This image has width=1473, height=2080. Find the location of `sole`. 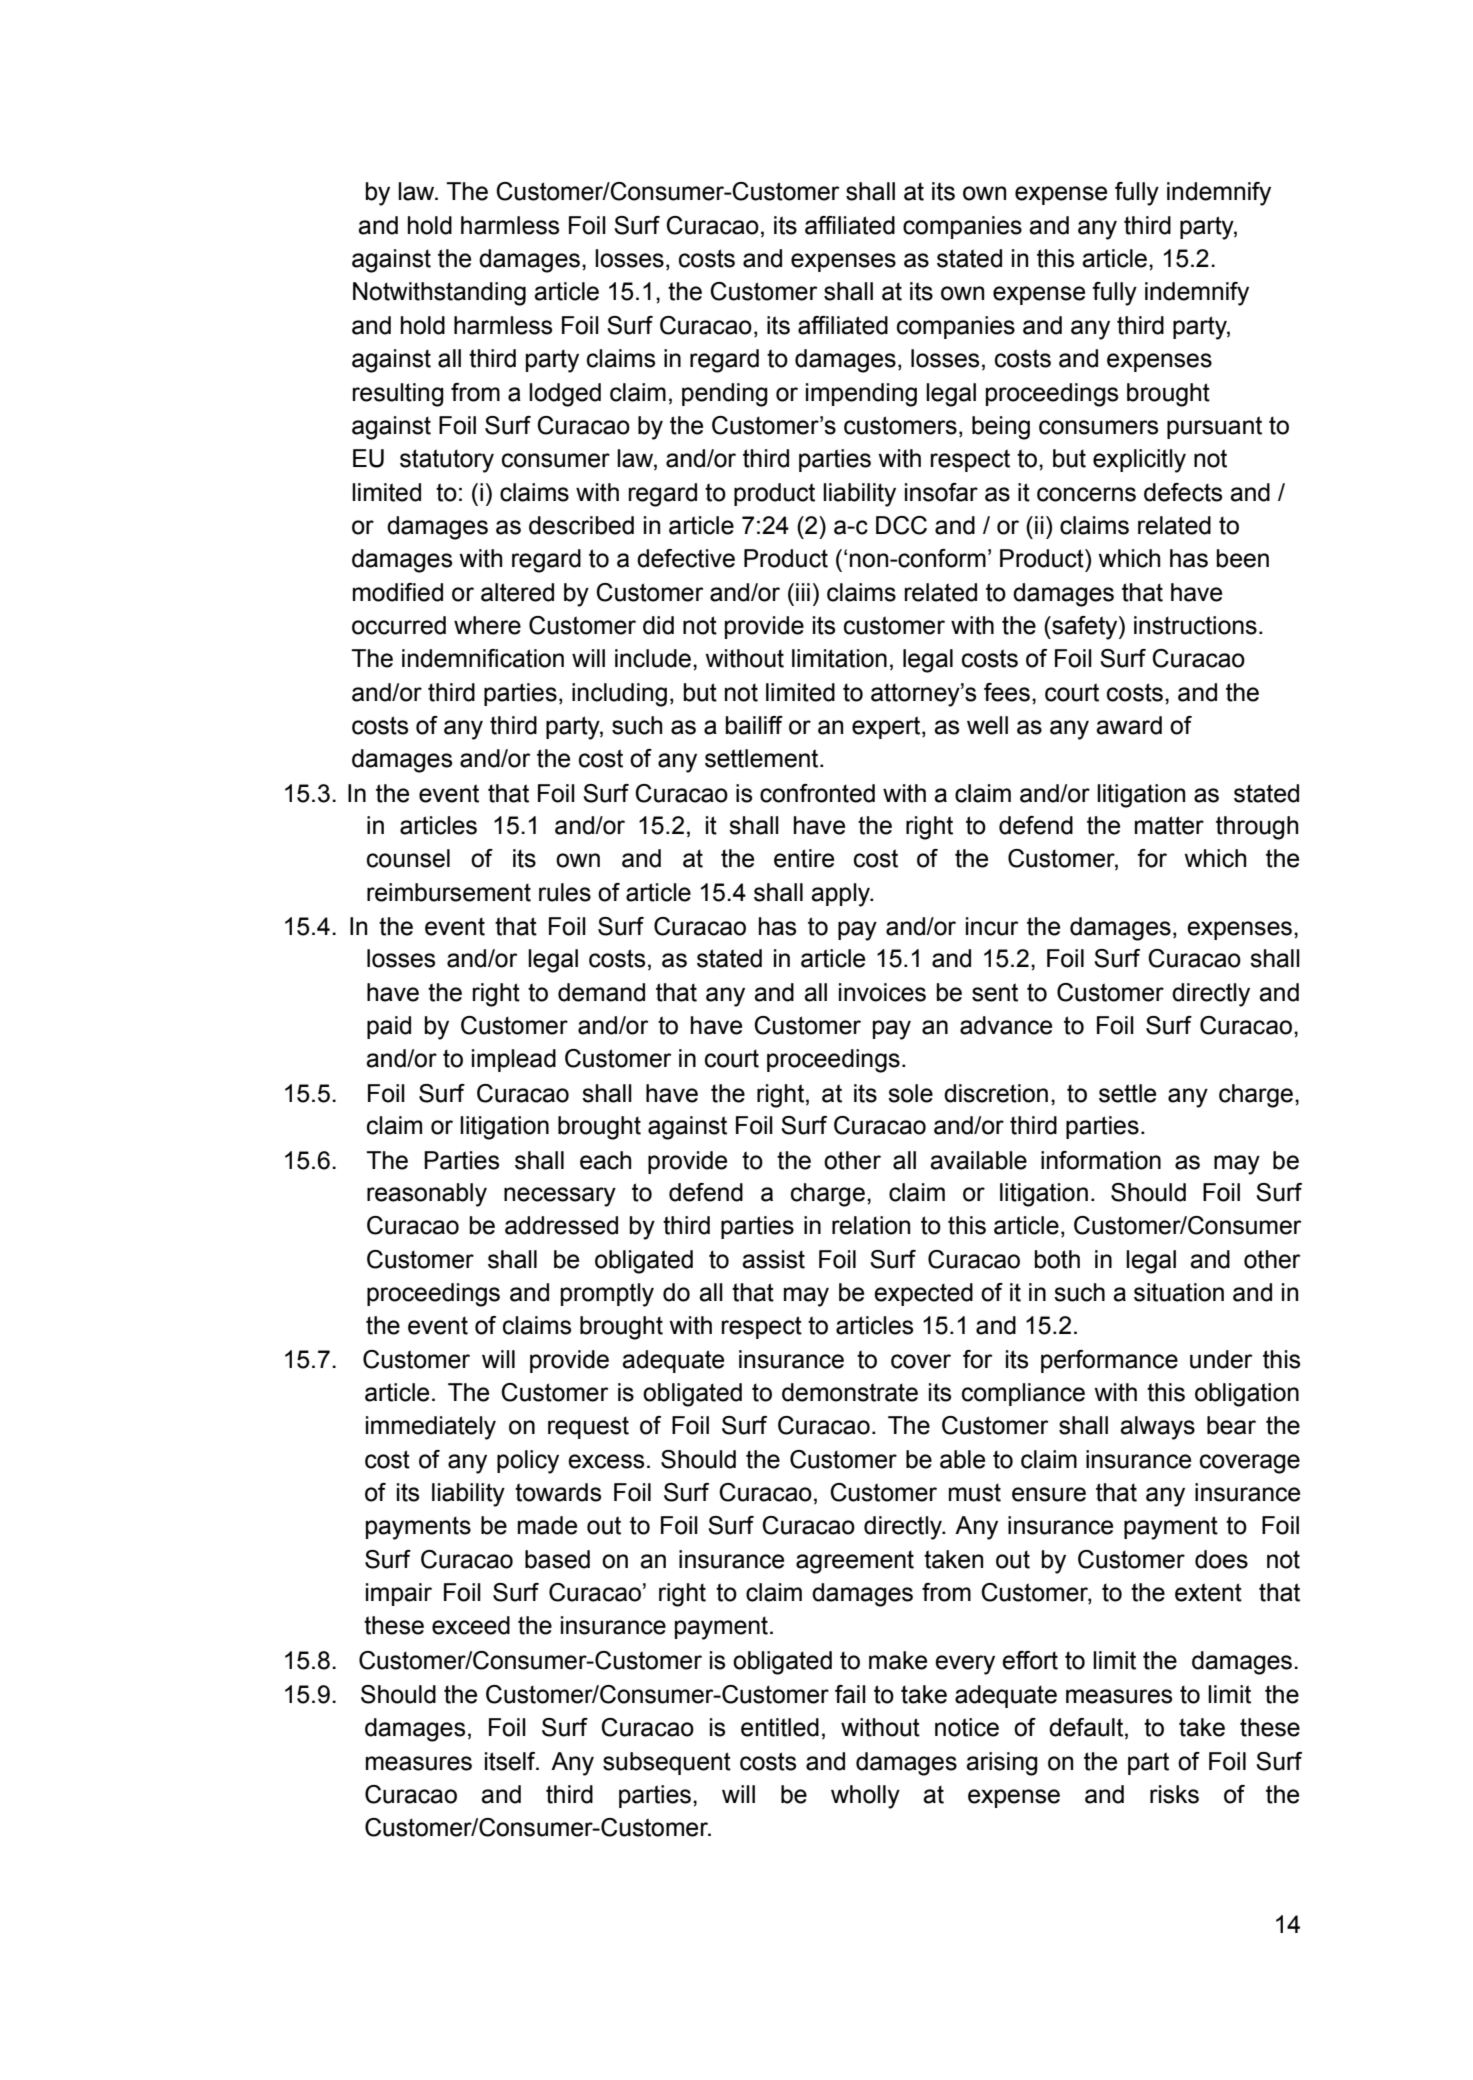

sole is located at coordinates (910, 1093).
